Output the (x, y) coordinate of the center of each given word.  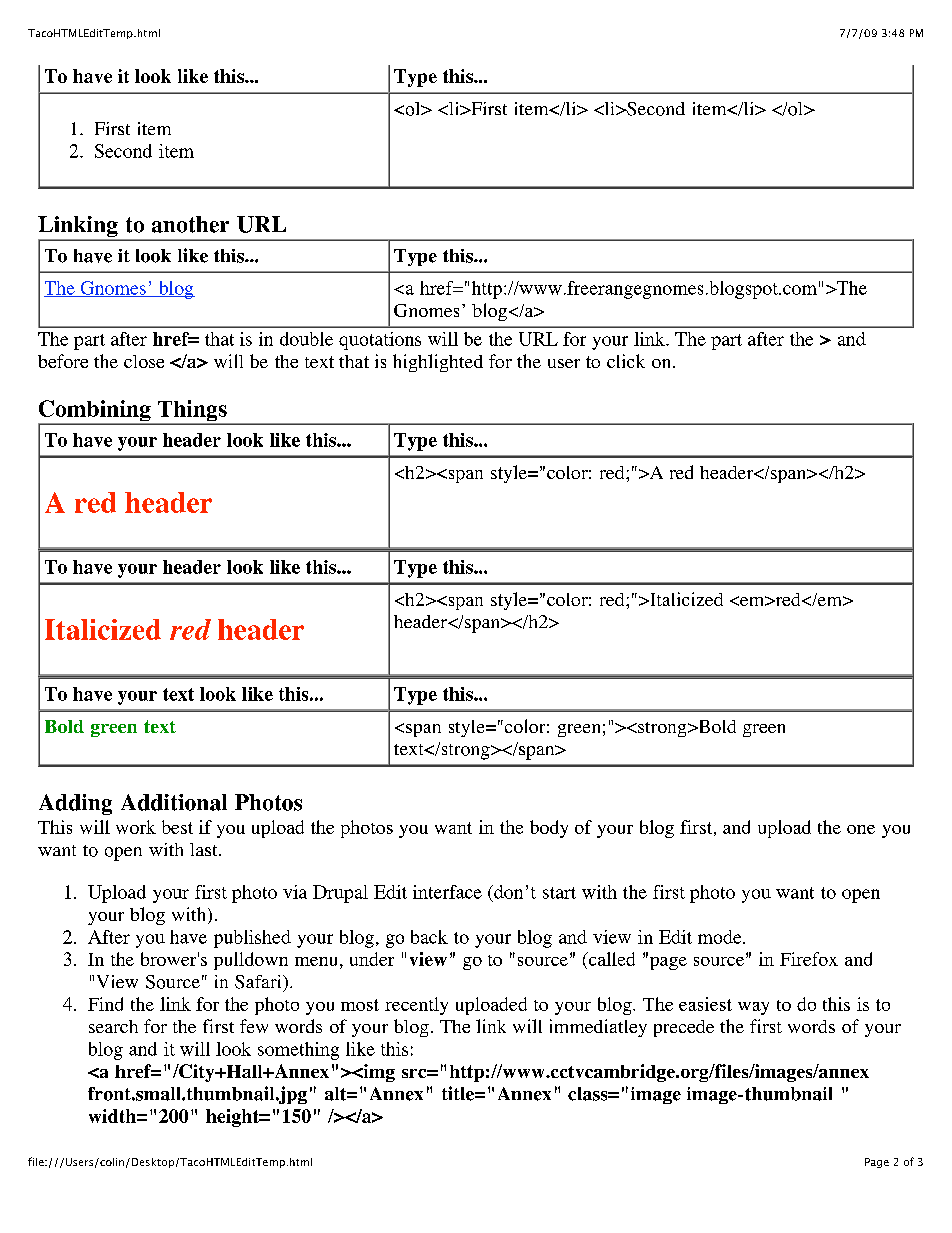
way (753, 1008)
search (113, 1026)
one (861, 829)
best (177, 827)
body (549, 829)
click (626, 361)
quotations (380, 341)
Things (192, 412)
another (190, 224)
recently (416, 1006)
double (306, 339)
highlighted (438, 363)
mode (721, 937)
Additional (174, 802)
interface (447, 892)
